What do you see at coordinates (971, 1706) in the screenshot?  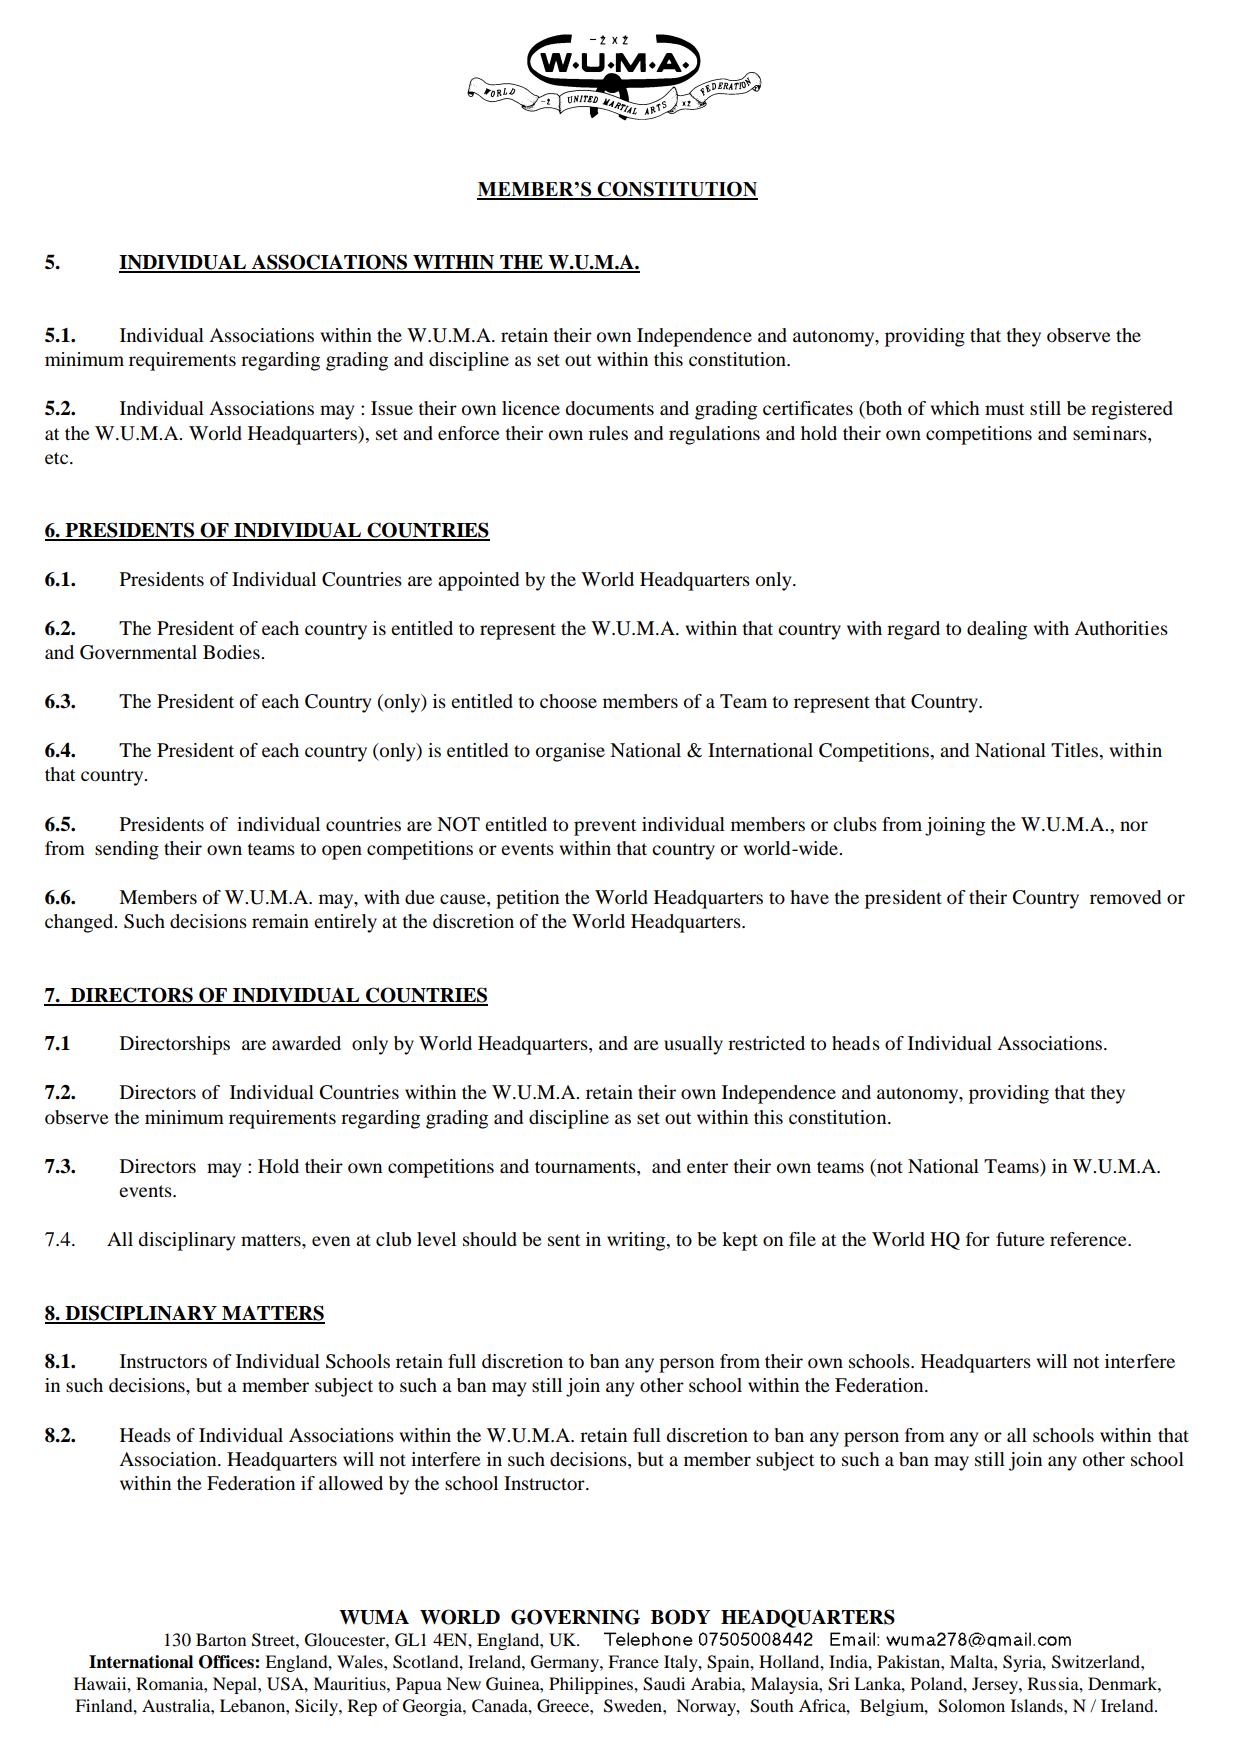 I see `Solomon` at bounding box center [971, 1706].
